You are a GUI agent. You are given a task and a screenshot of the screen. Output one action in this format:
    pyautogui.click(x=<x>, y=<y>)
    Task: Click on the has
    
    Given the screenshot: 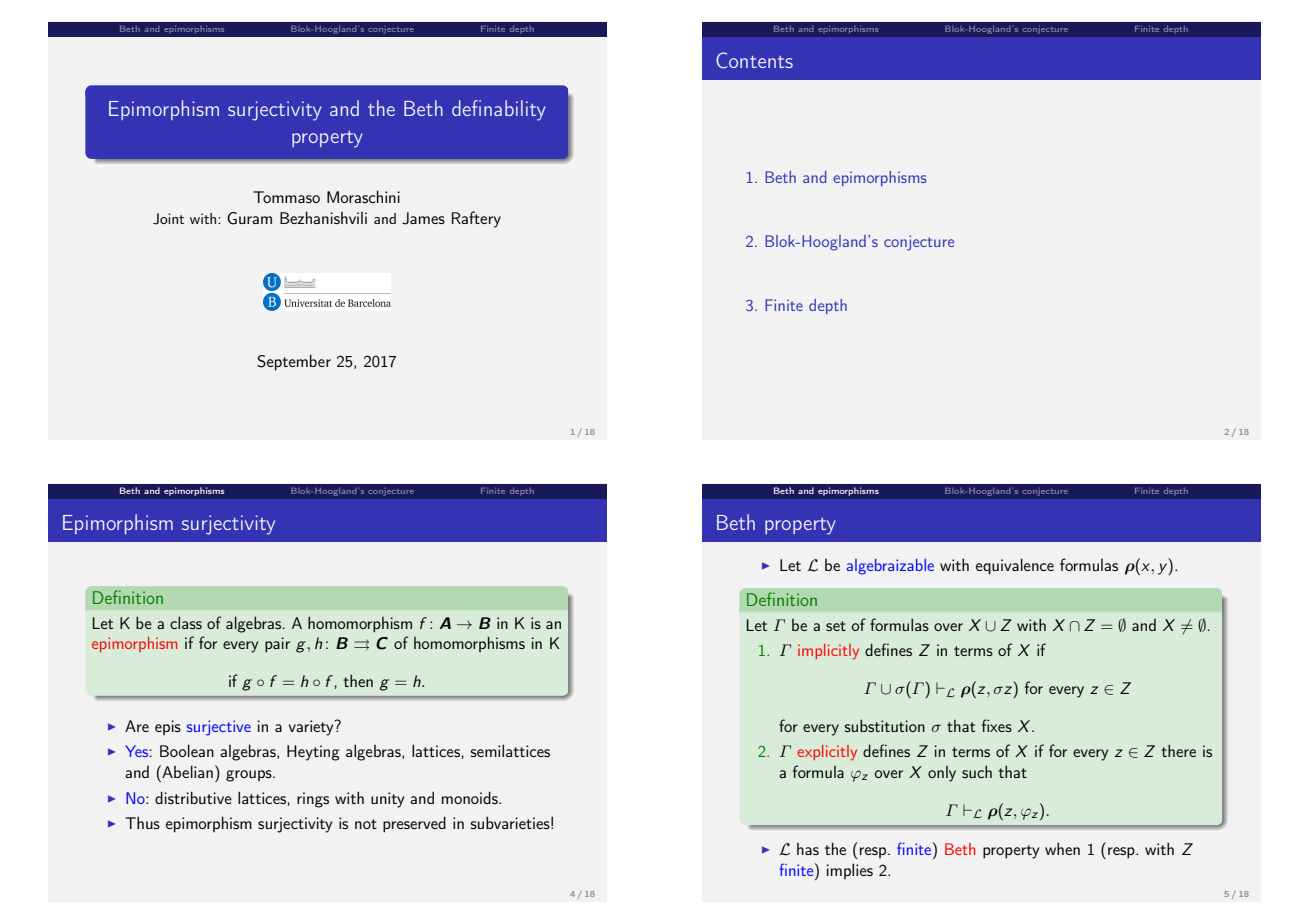 What is the action you would take?
    pyautogui.click(x=808, y=849)
